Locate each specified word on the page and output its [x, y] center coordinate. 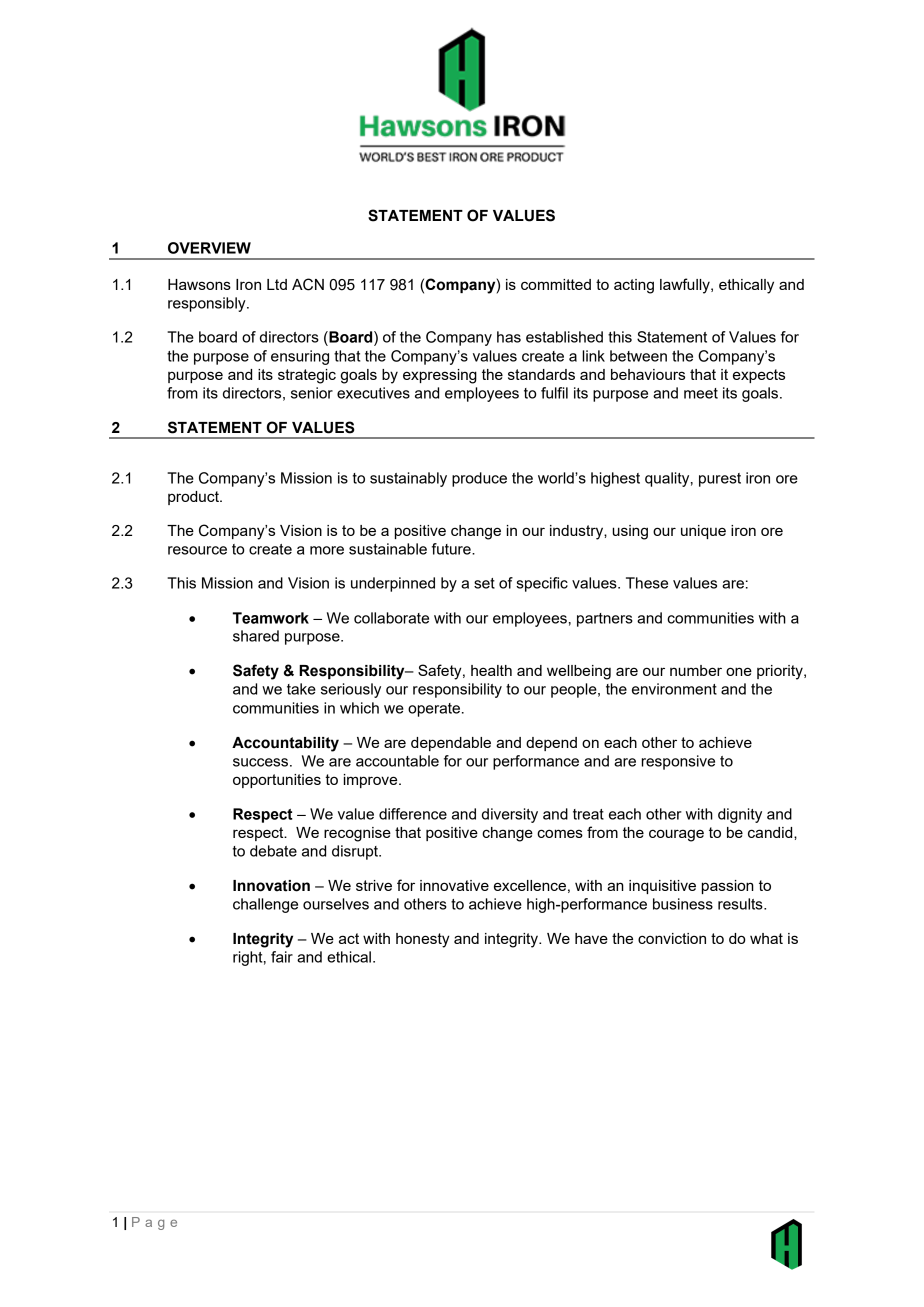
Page [154, 1223]
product [194, 498]
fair [282, 957]
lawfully [686, 286]
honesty [423, 940]
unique [703, 532]
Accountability [285, 744]
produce [479, 479]
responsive [678, 762]
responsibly [208, 304]
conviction [672, 938]
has [509, 337]
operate [434, 710]
